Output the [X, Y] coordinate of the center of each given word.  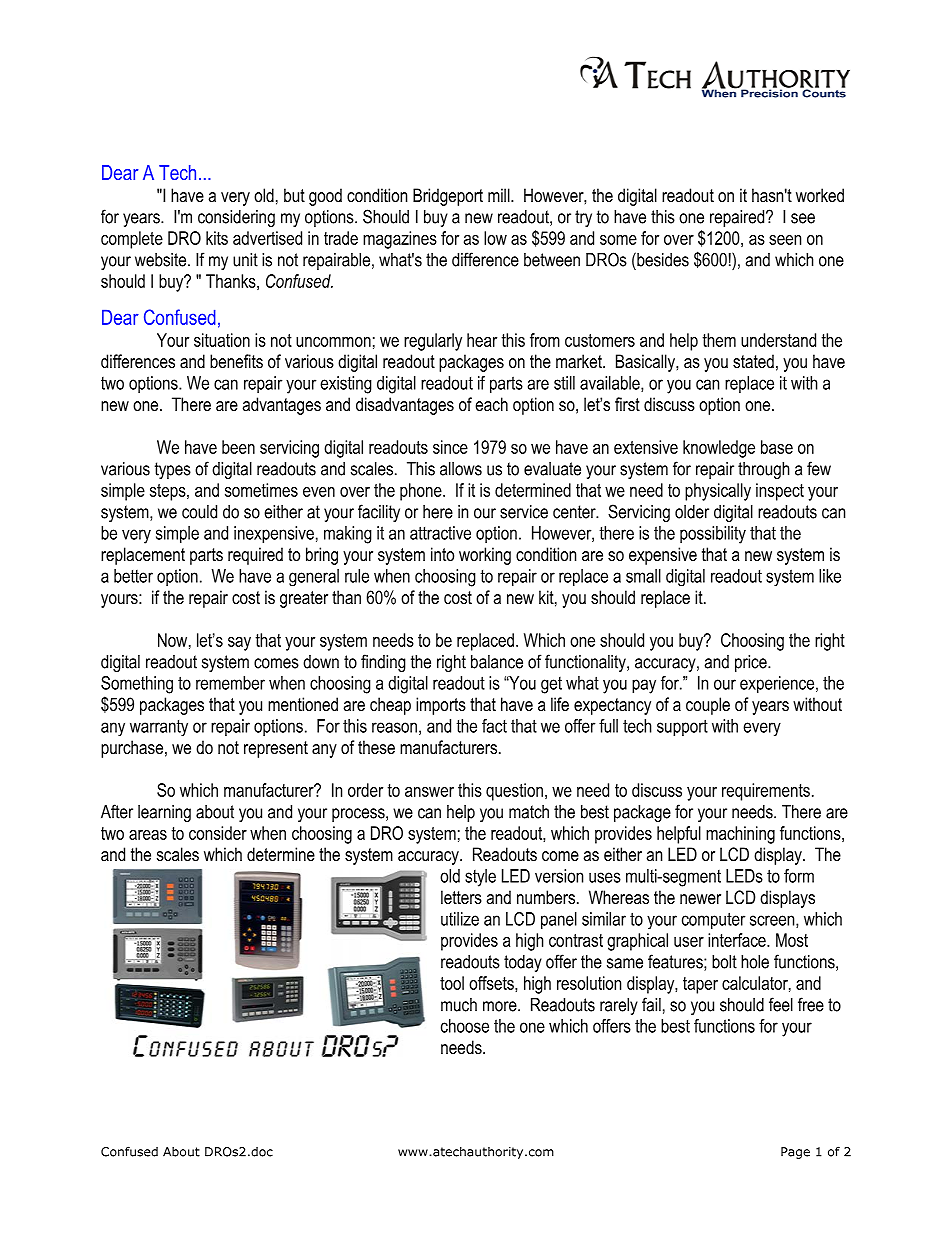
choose [465, 1026]
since [450, 447]
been [238, 447]
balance [497, 662]
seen [785, 240]
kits [217, 238]
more [501, 1006]
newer [700, 899]
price [752, 663]
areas [148, 835]
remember [230, 683]
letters [461, 897]
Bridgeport [448, 197]
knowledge [719, 449]
